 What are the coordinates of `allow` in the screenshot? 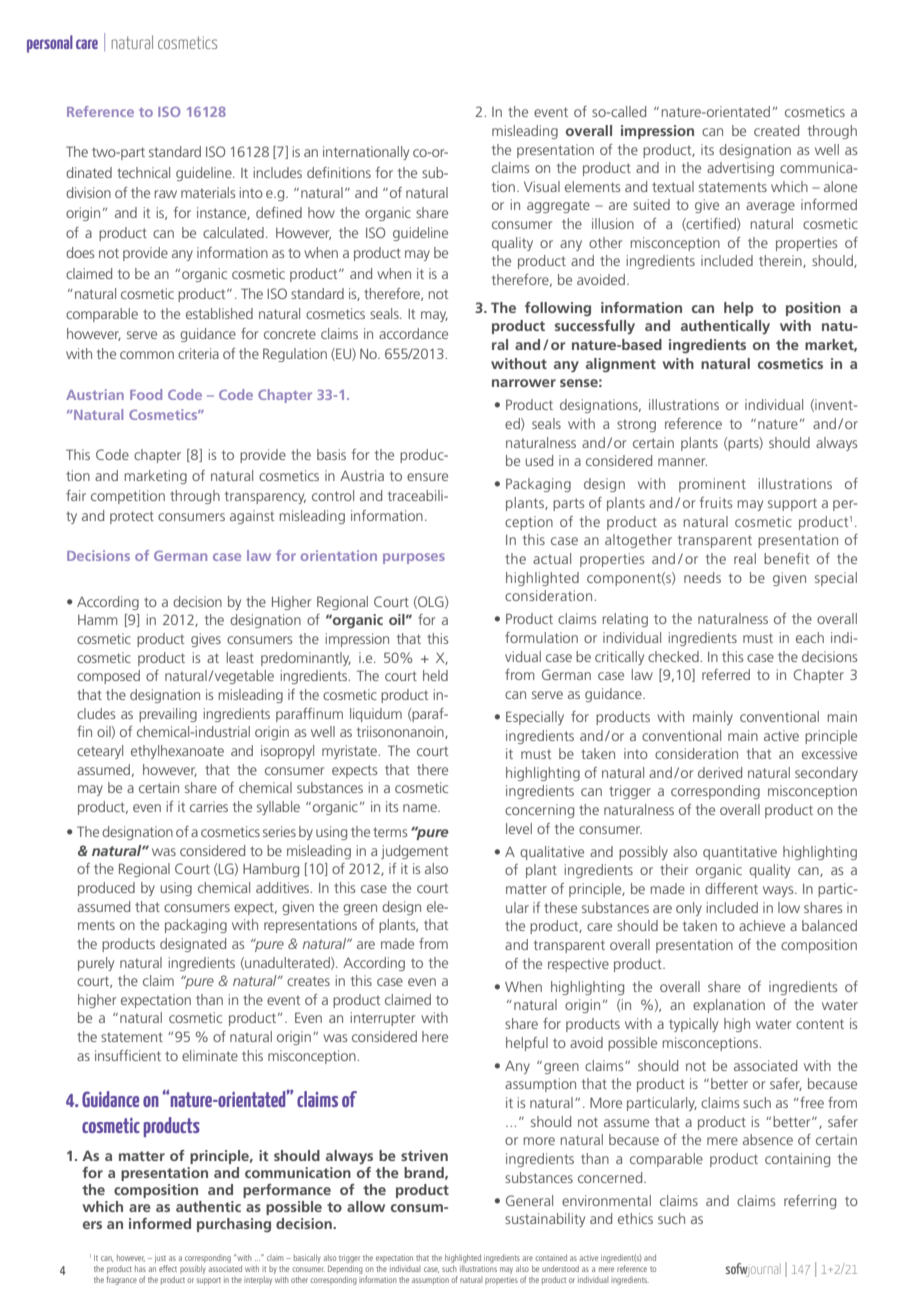 It's located at (366, 1206).
